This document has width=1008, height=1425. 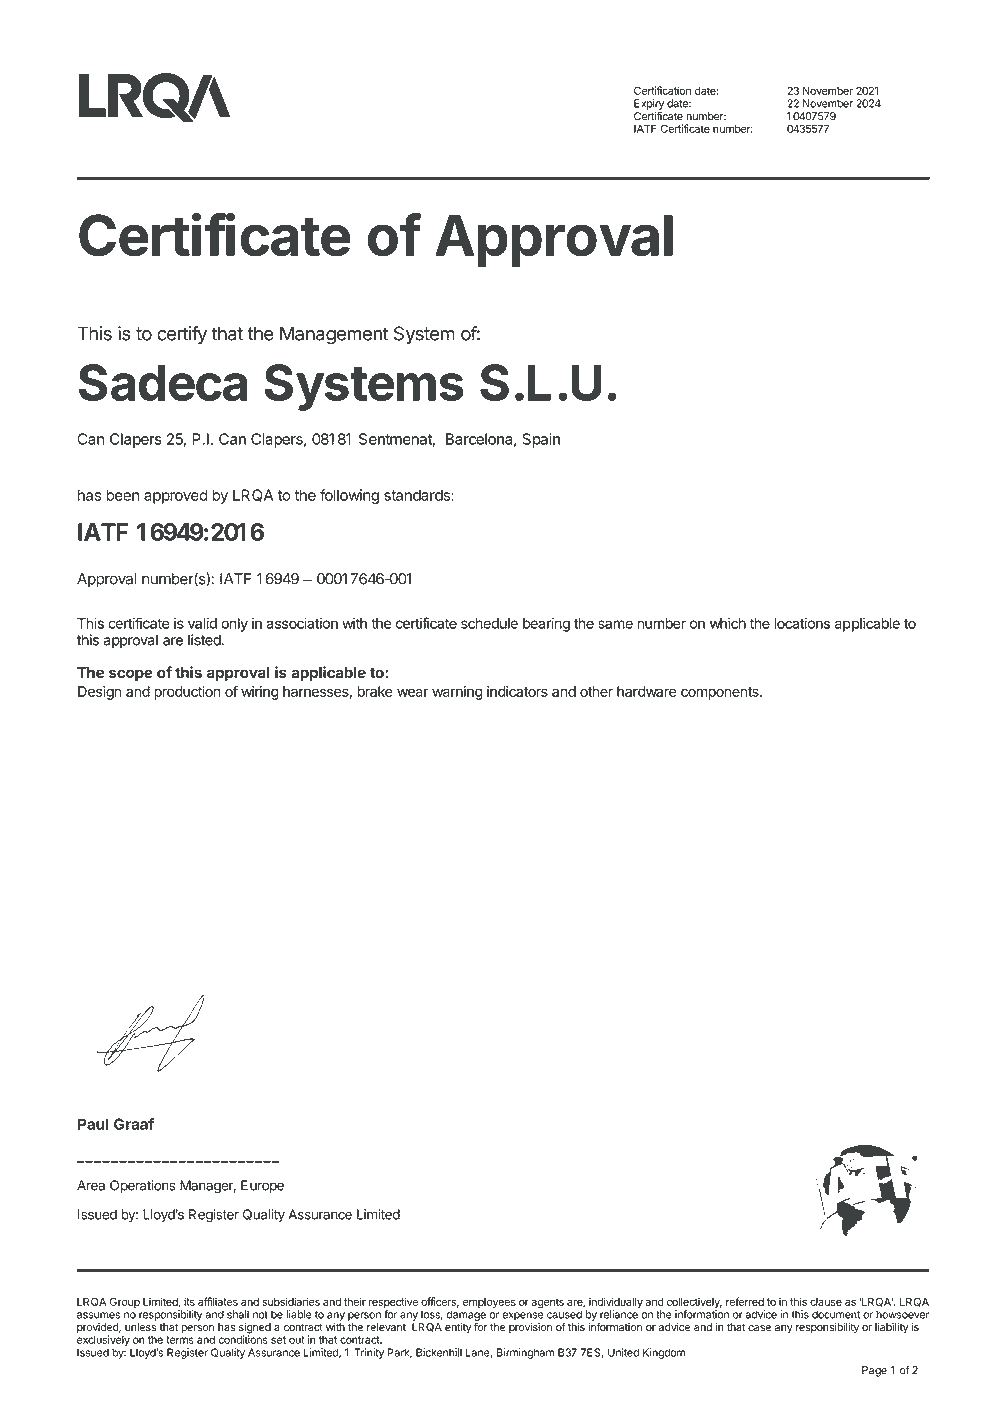 What do you see at coordinates (721, 693) in the document?
I see `components` at bounding box center [721, 693].
